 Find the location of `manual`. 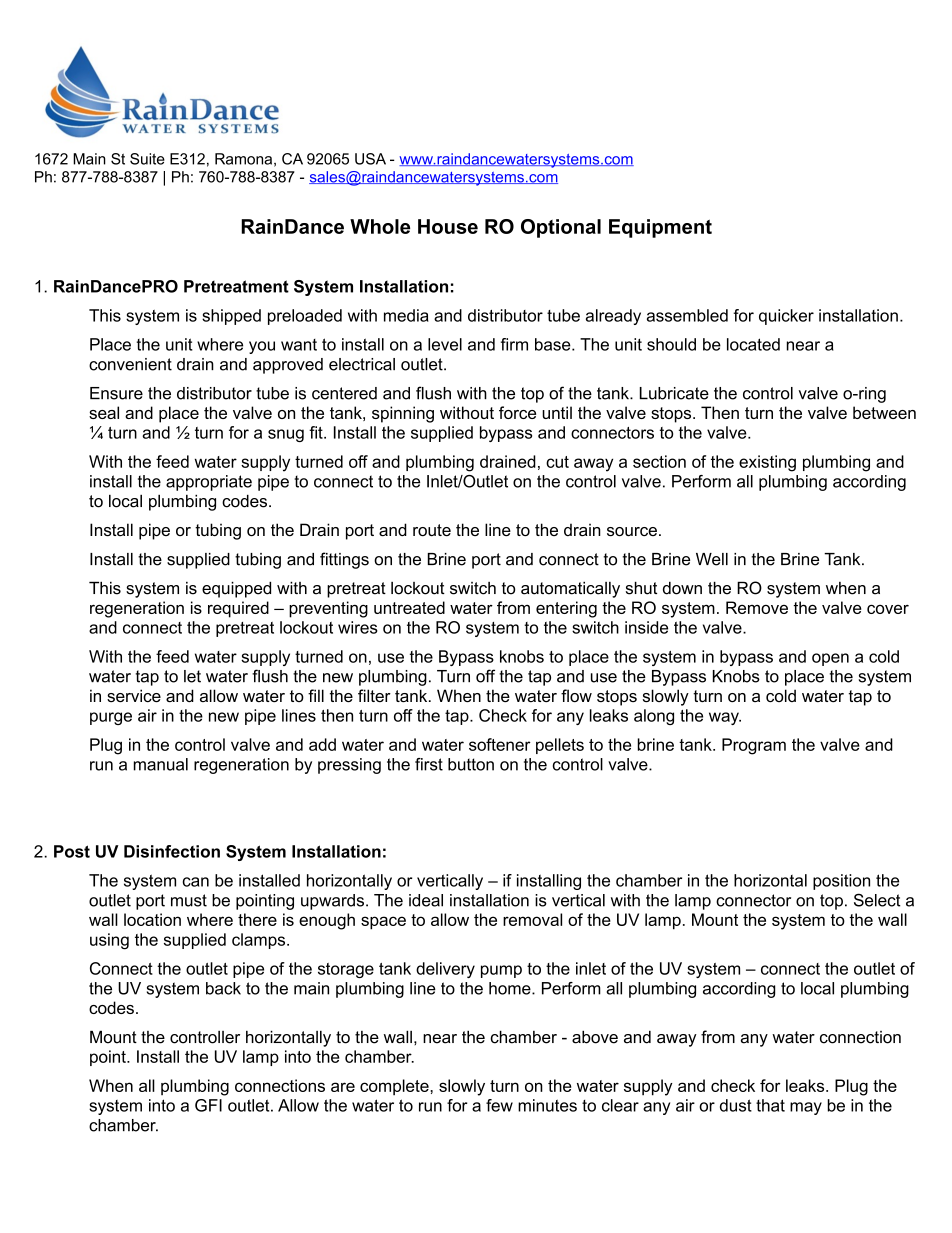

manual is located at coordinates (161, 764).
